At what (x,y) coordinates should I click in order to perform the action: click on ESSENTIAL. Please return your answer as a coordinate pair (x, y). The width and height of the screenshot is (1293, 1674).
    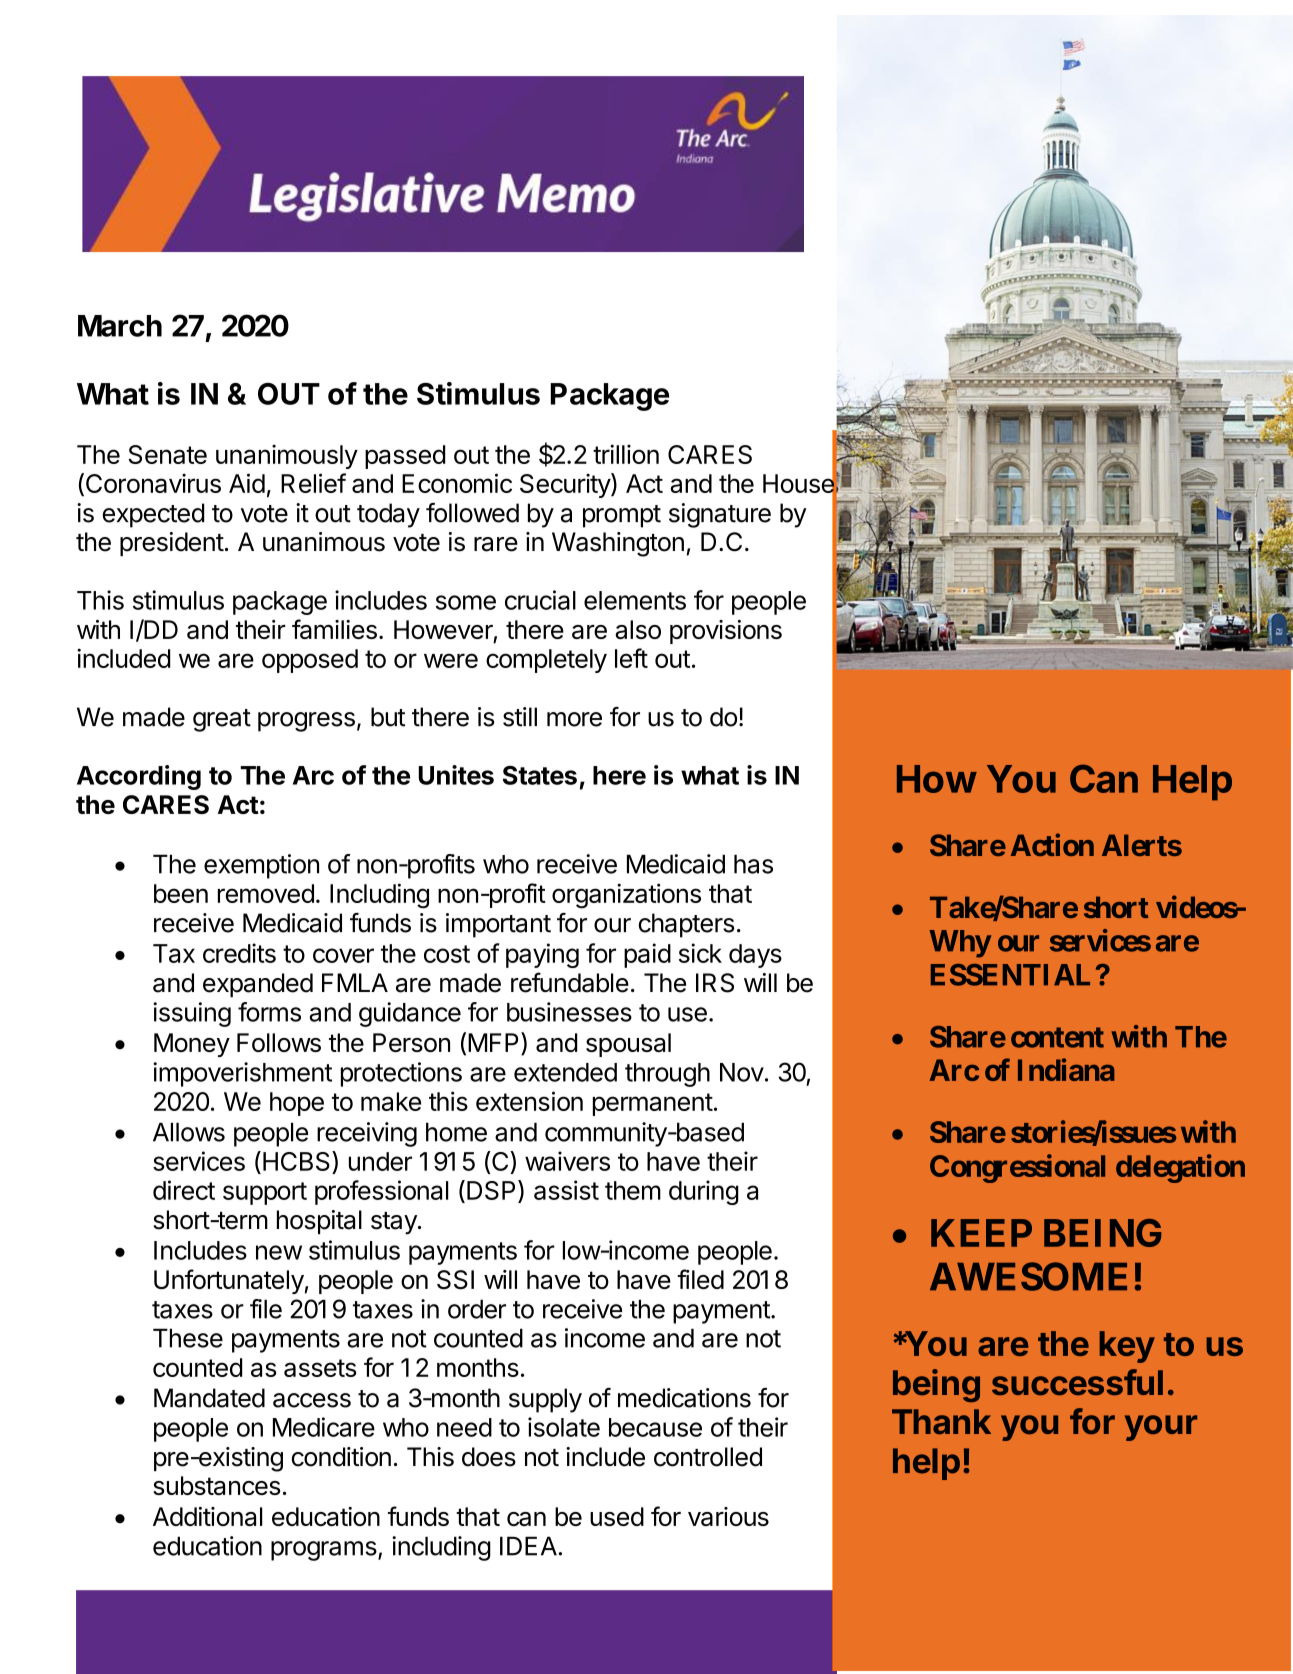
    Looking at the image, I should click on (1010, 975).
